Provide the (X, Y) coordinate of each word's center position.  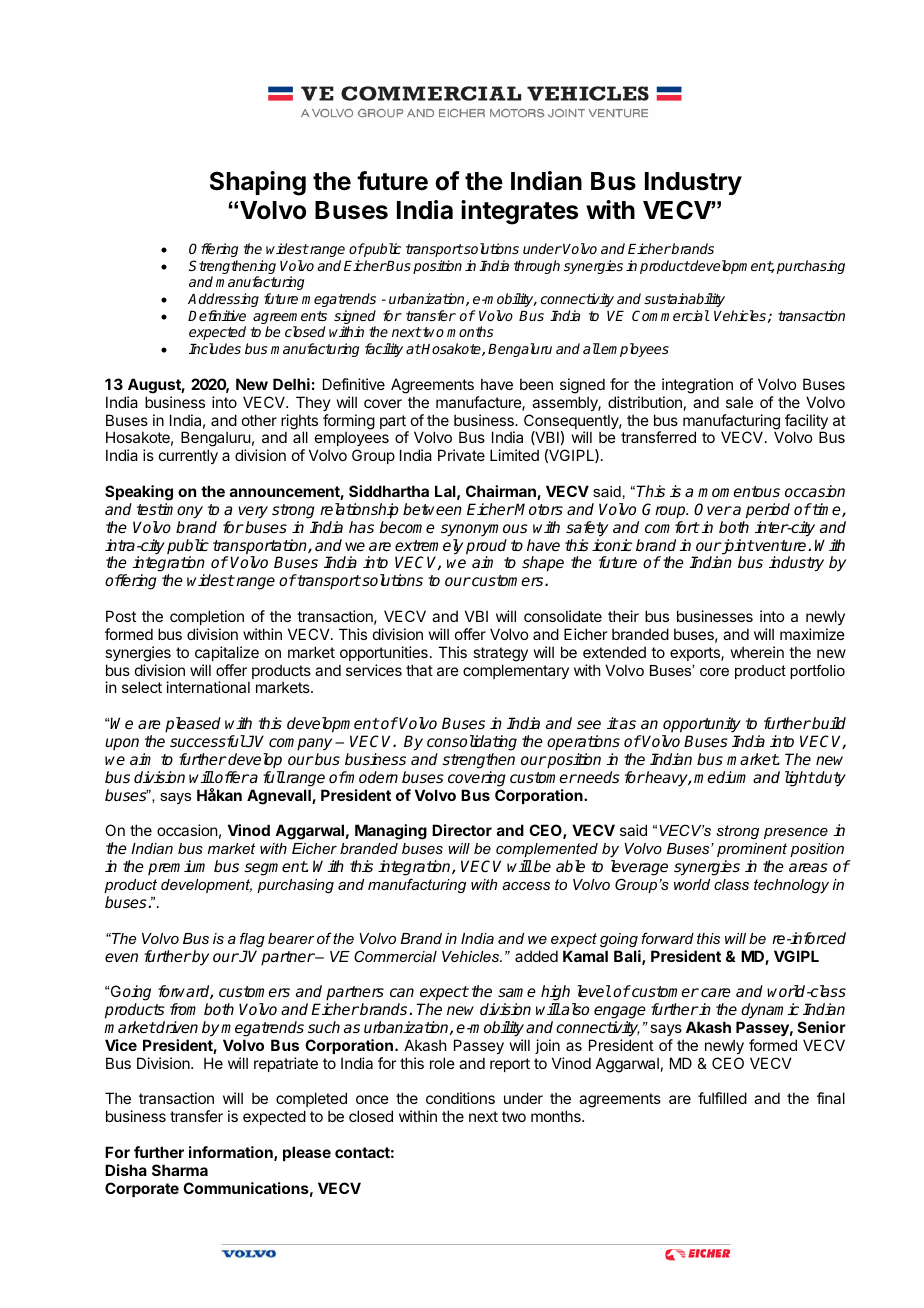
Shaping (258, 183)
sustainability (684, 300)
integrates (519, 212)
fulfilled (722, 1098)
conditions (460, 1098)
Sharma (180, 1170)
